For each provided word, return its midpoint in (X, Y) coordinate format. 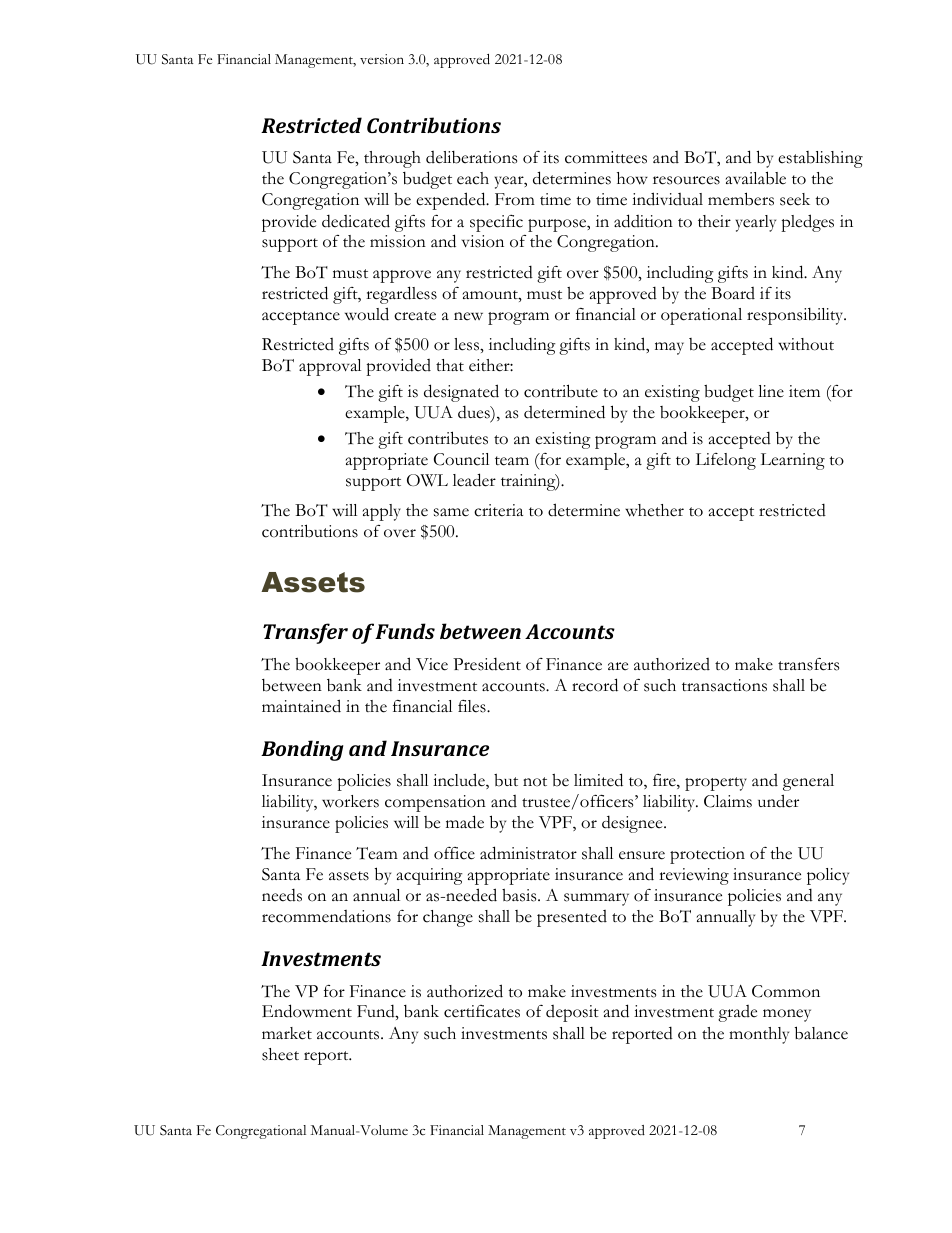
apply (382, 512)
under (778, 801)
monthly (759, 1035)
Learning (793, 461)
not (535, 782)
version (382, 59)
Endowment (307, 1011)
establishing (820, 159)
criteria (498, 510)
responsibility (796, 316)
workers (350, 801)
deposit (572, 1013)
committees (606, 157)
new (468, 316)
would (367, 314)
